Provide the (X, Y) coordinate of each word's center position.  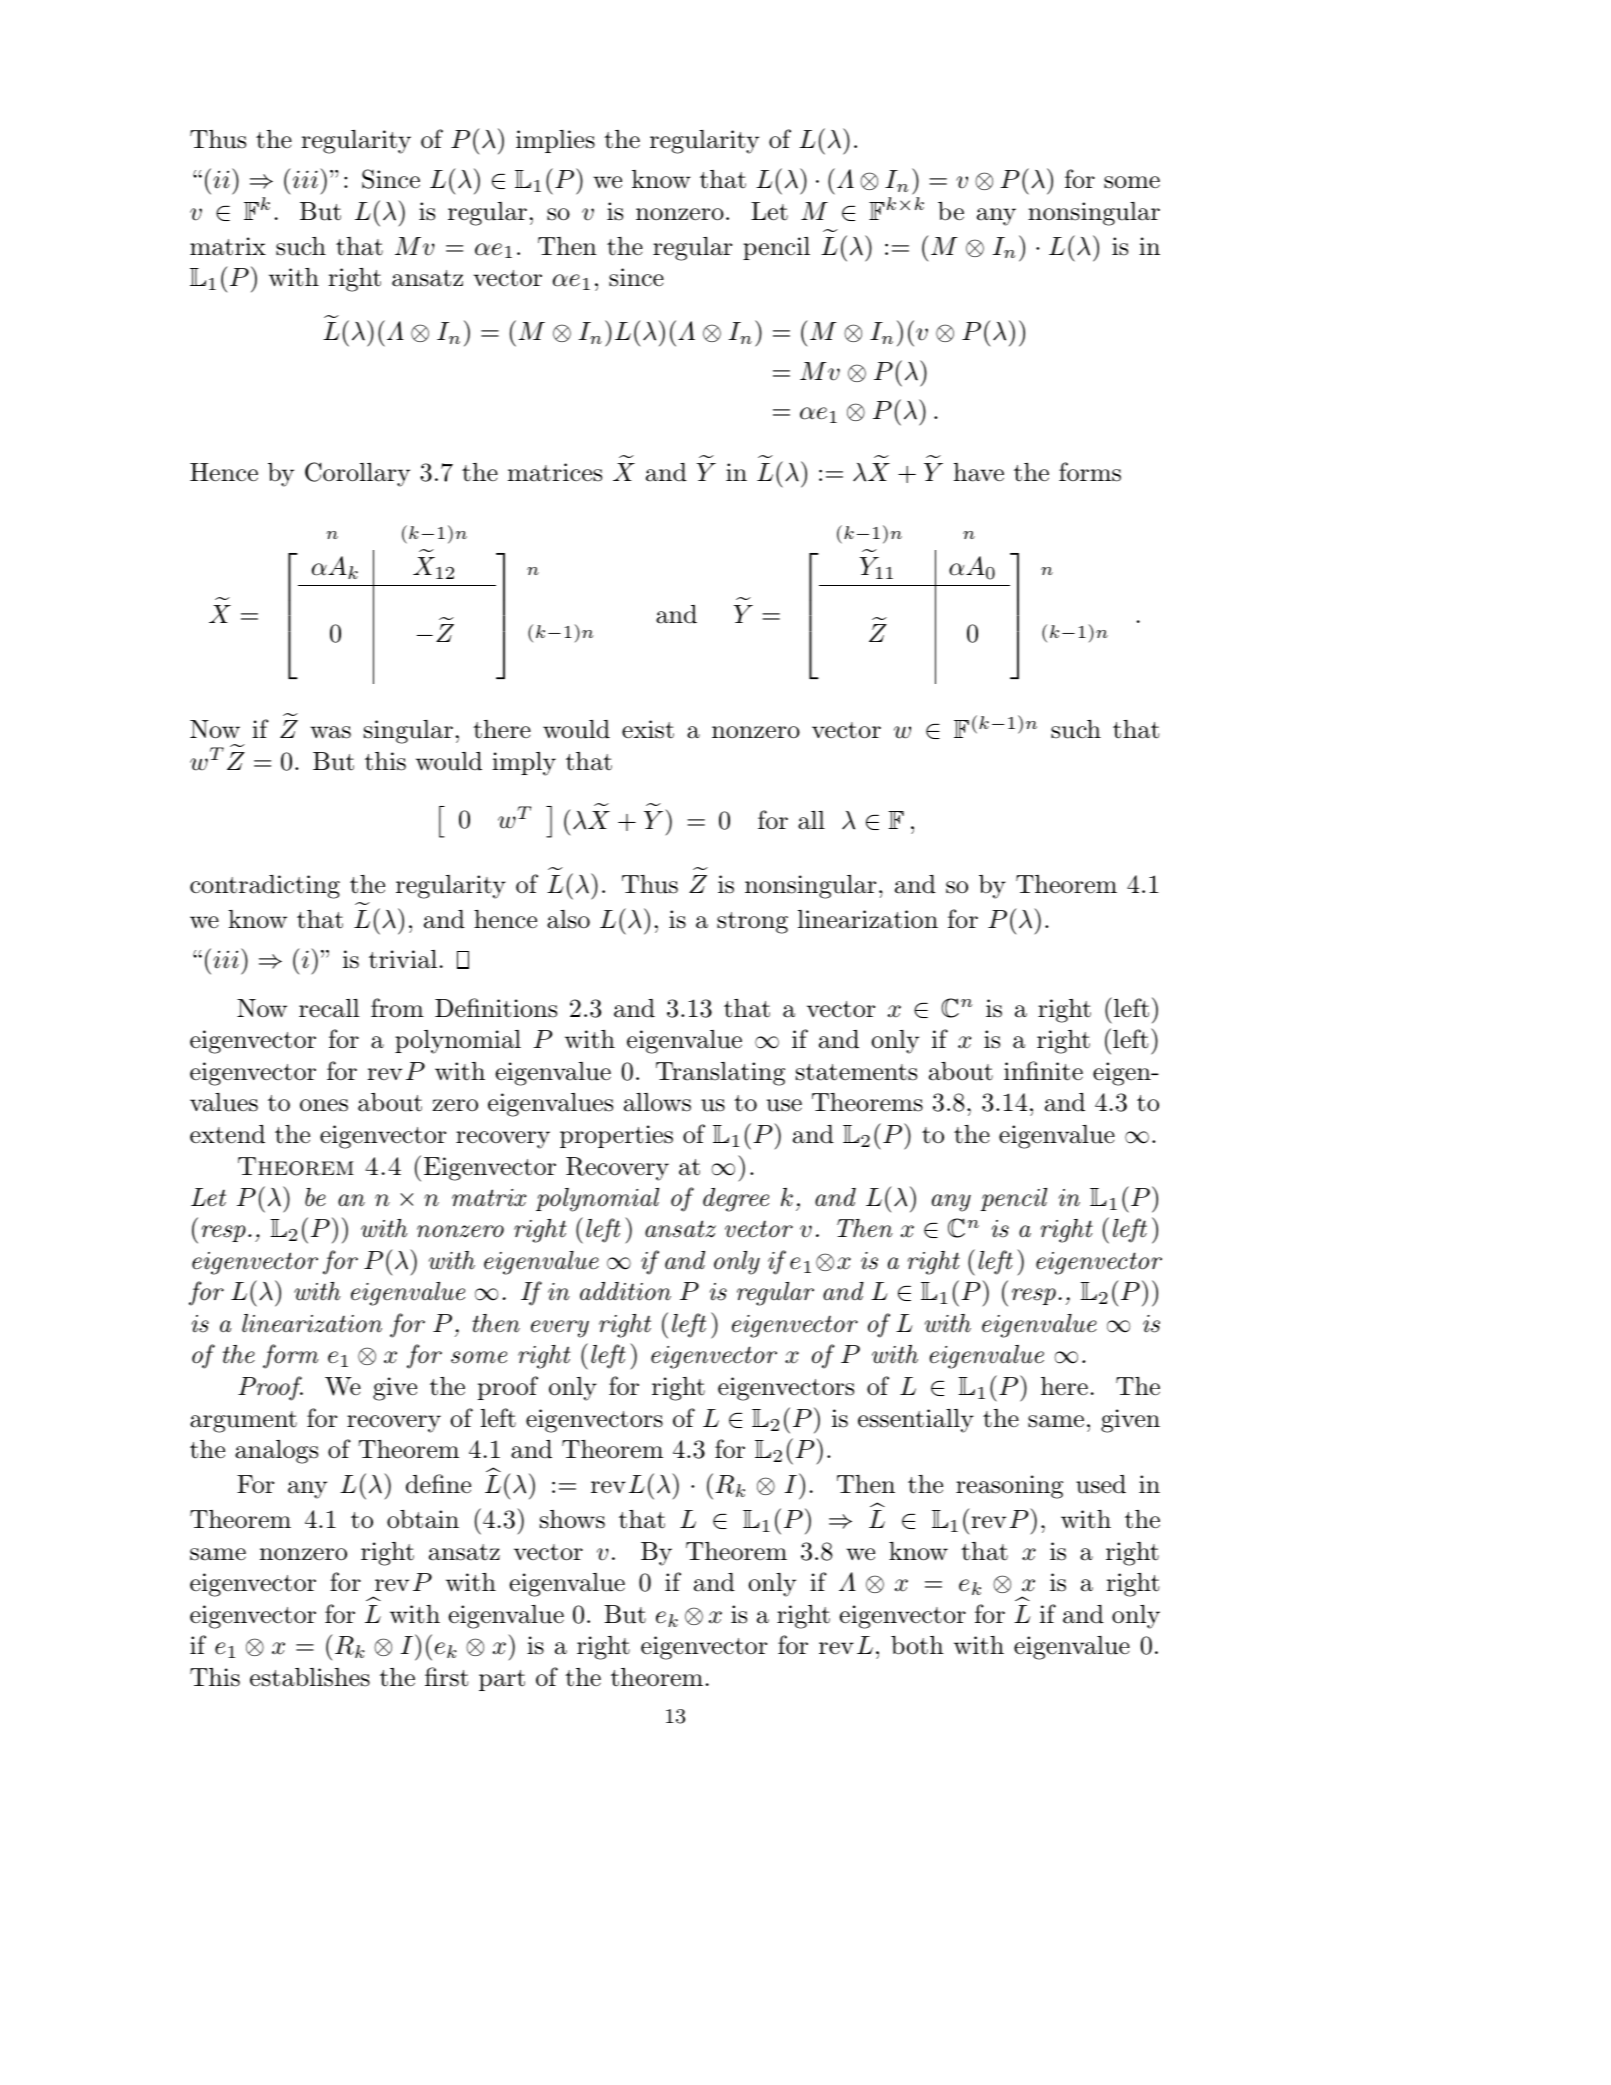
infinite (1043, 1071)
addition (625, 1291)
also (568, 919)
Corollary (357, 474)
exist (648, 729)
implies (555, 141)
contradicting (265, 887)
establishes (310, 1677)
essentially (916, 1421)
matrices (555, 472)
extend (227, 1134)
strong (752, 923)
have (979, 472)
